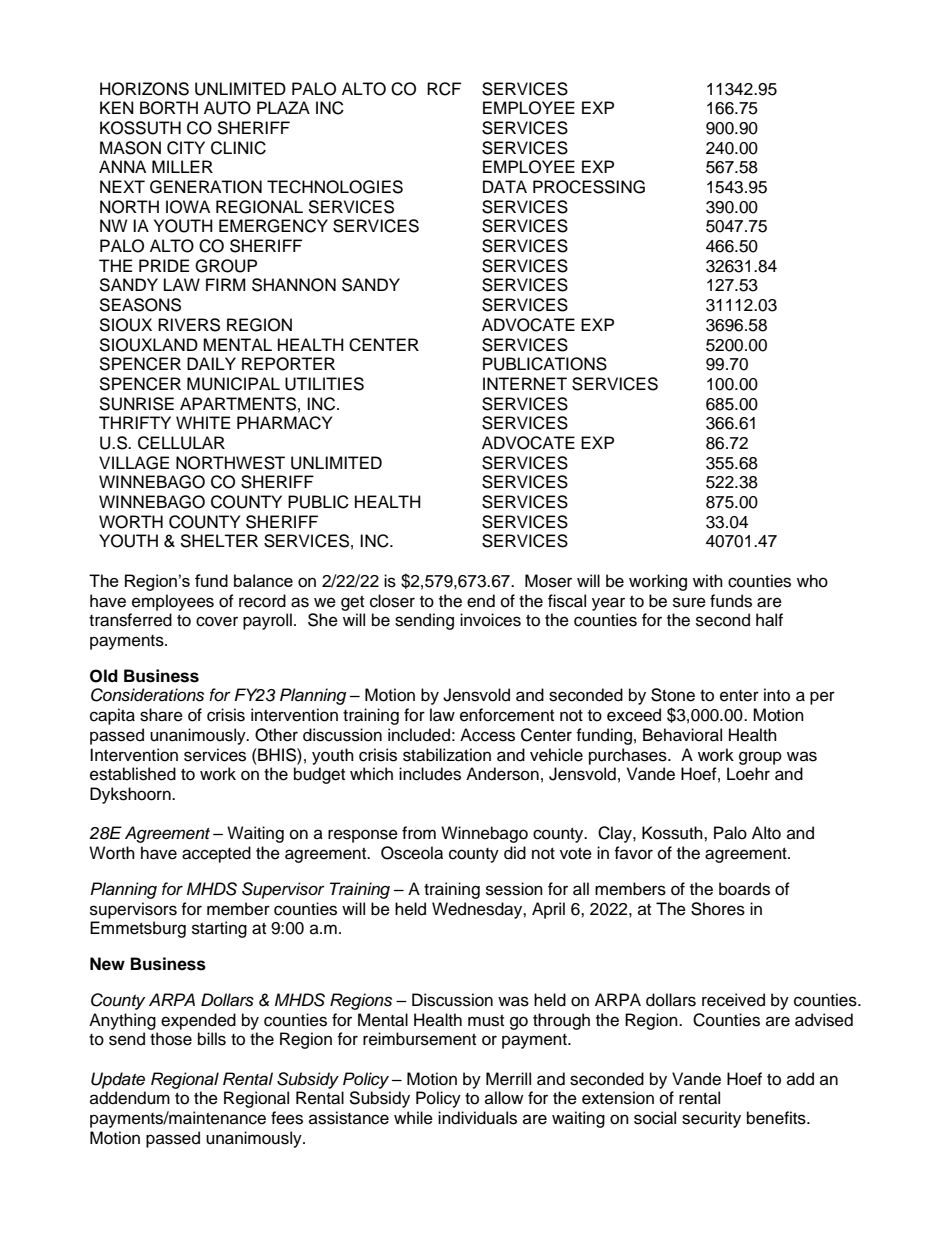 The image size is (952, 1233). Describe the element at coordinates (130, 1098) in the screenshot. I see `addendum` at that location.
